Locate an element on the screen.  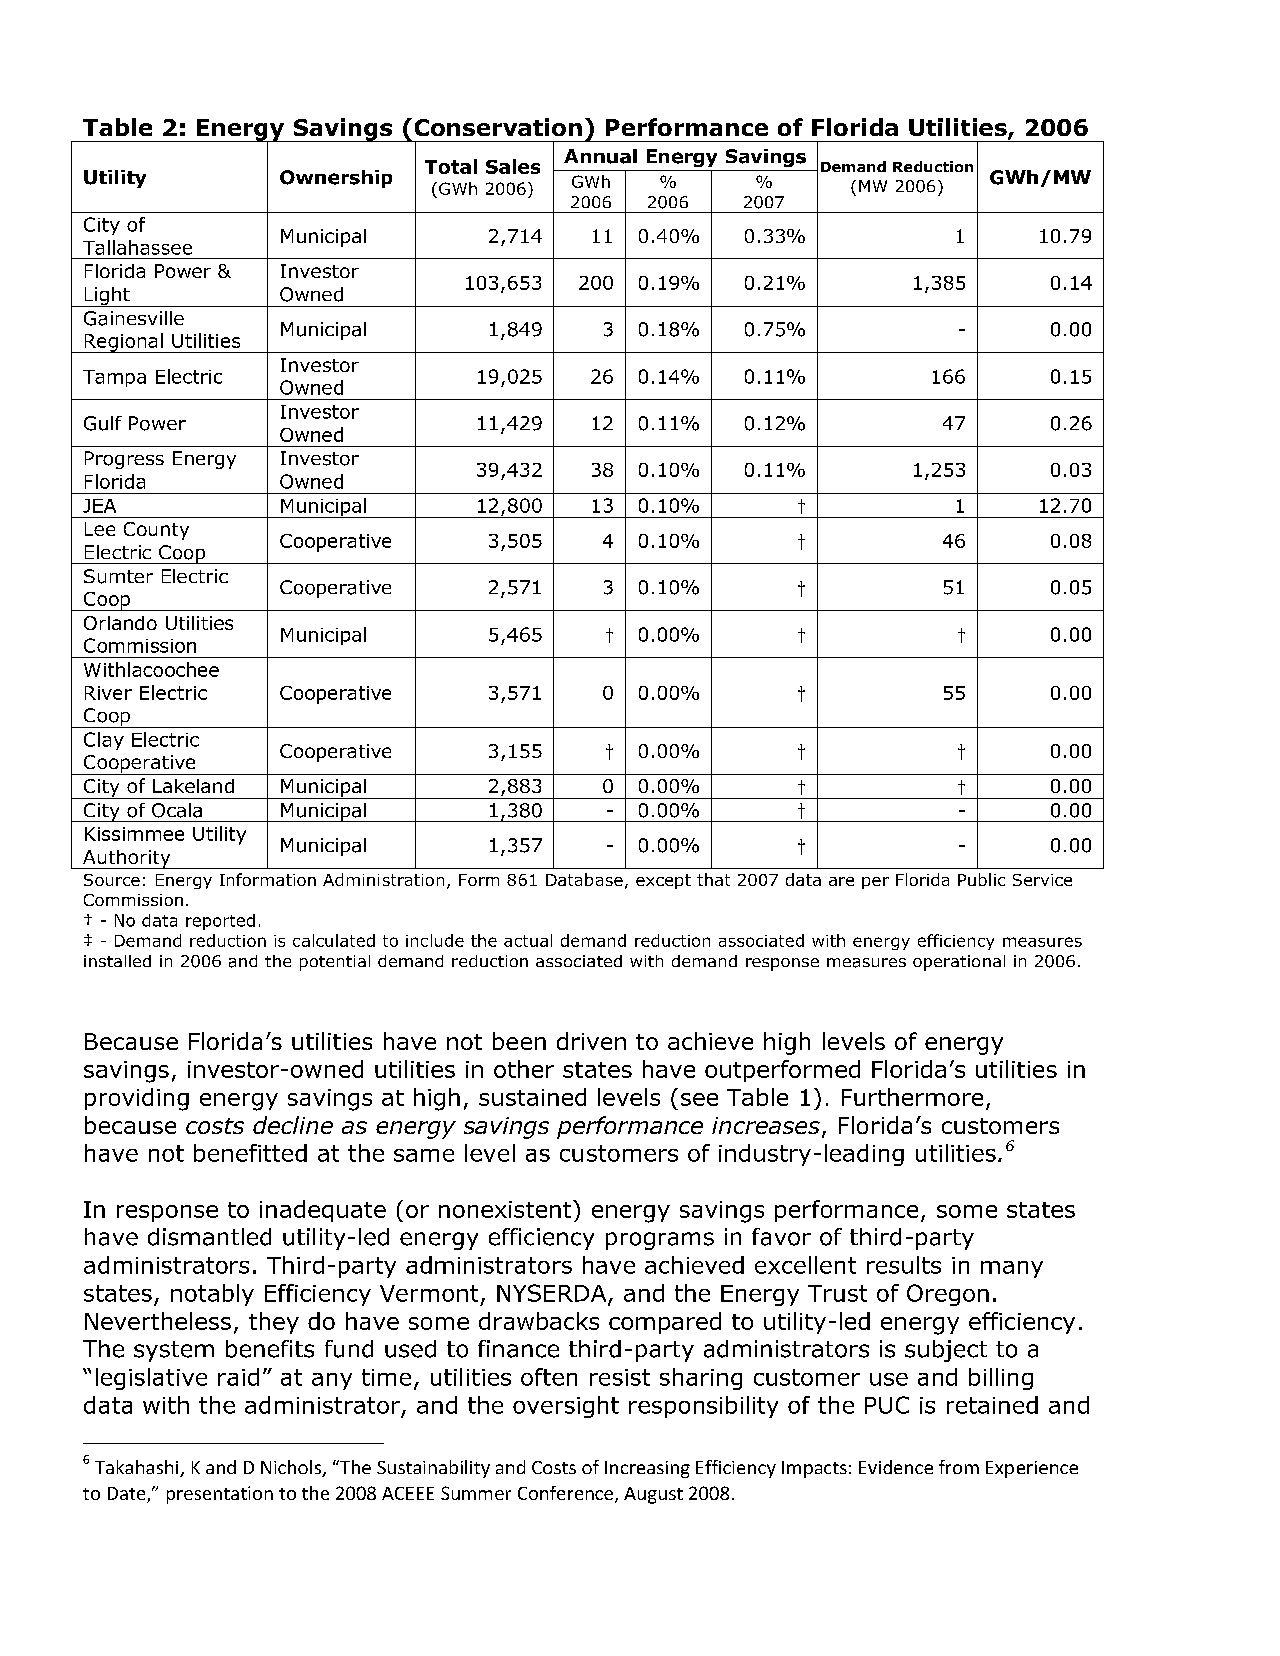
Public is located at coordinates (981, 879).
